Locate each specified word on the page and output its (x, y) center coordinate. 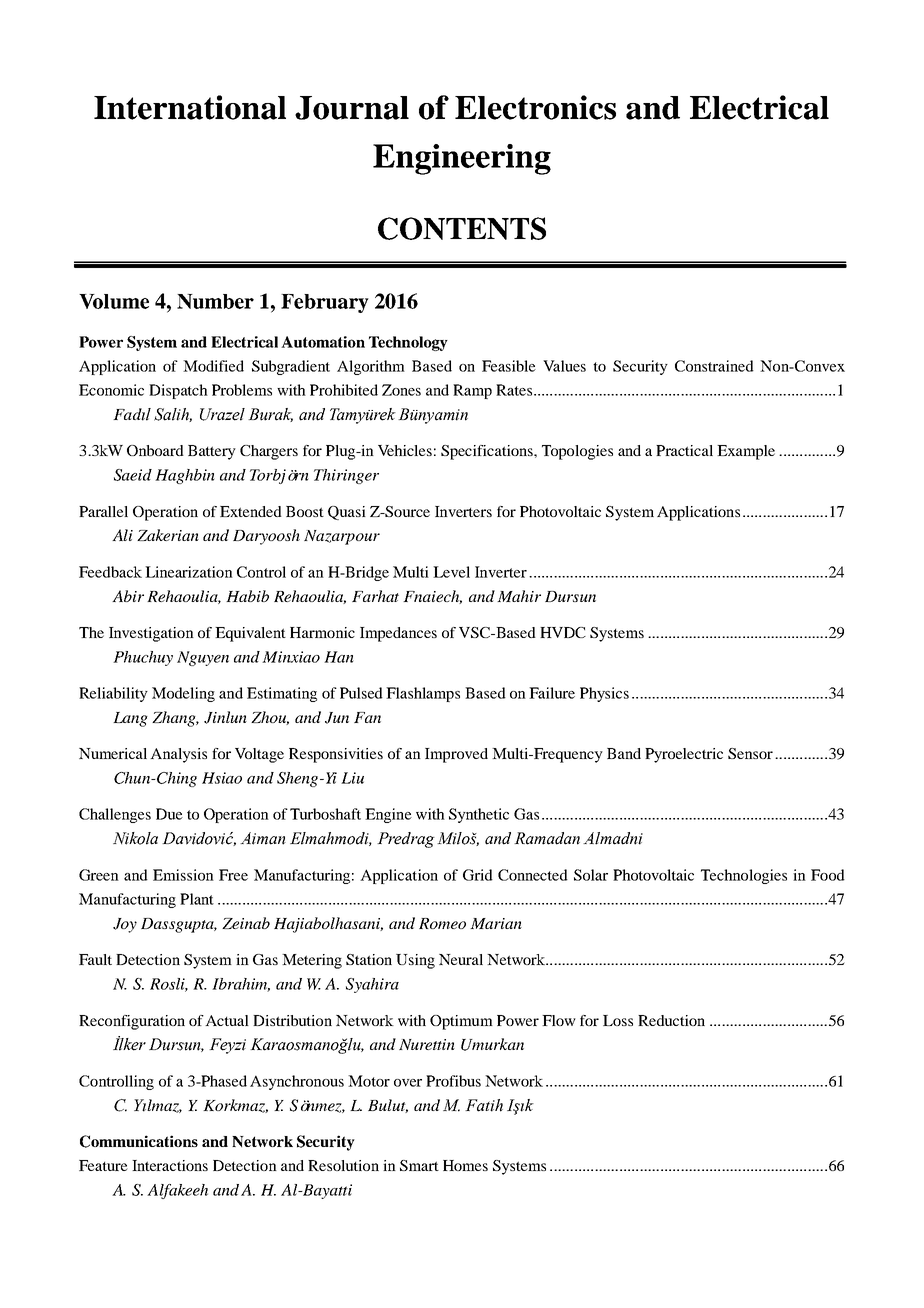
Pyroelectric (684, 755)
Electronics (535, 107)
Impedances (398, 634)
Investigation (151, 634)
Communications (139, 1141)
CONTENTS (462, 228)
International (190, 107)
